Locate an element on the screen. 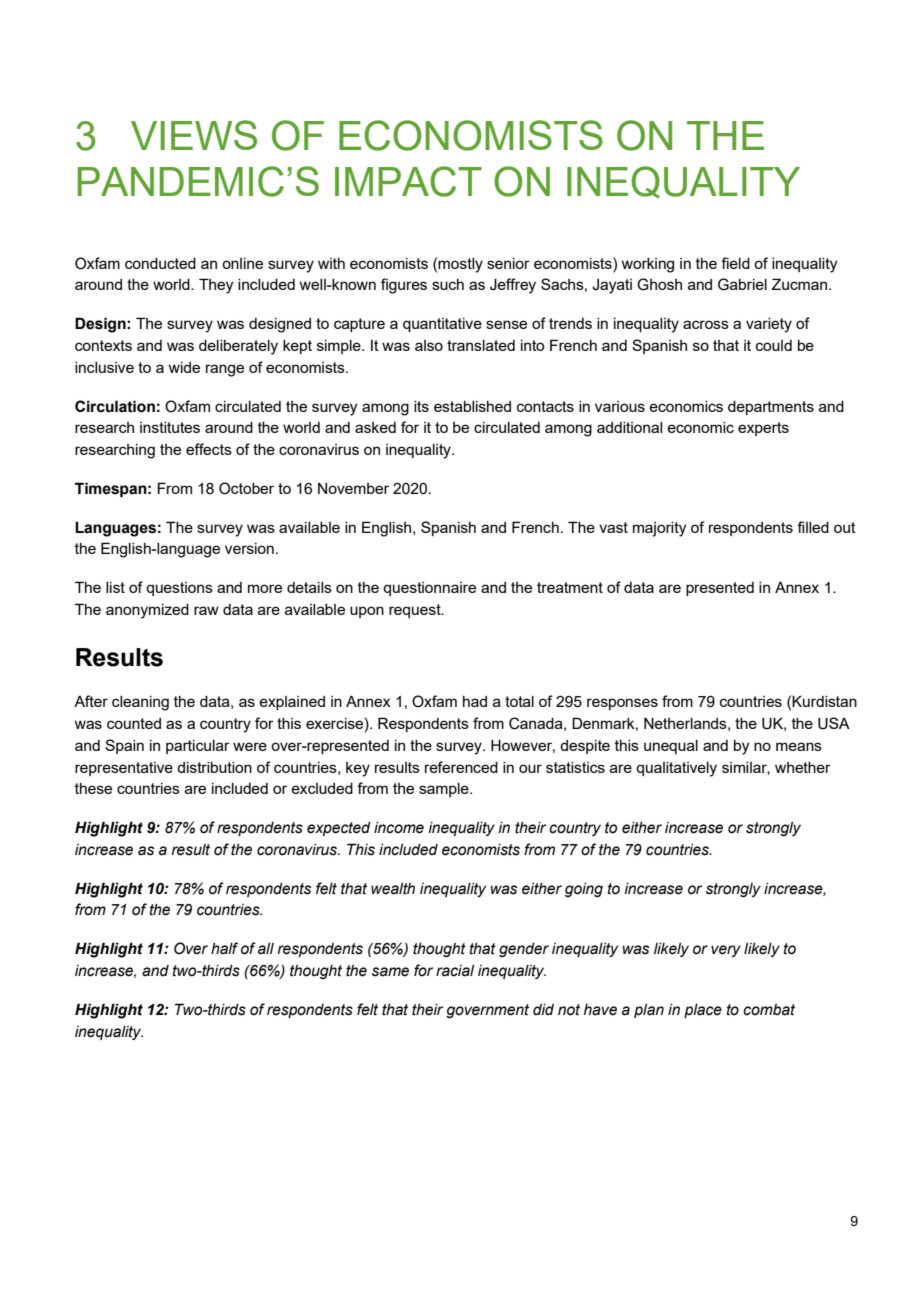  racial is located at coordinates (455, 971).
